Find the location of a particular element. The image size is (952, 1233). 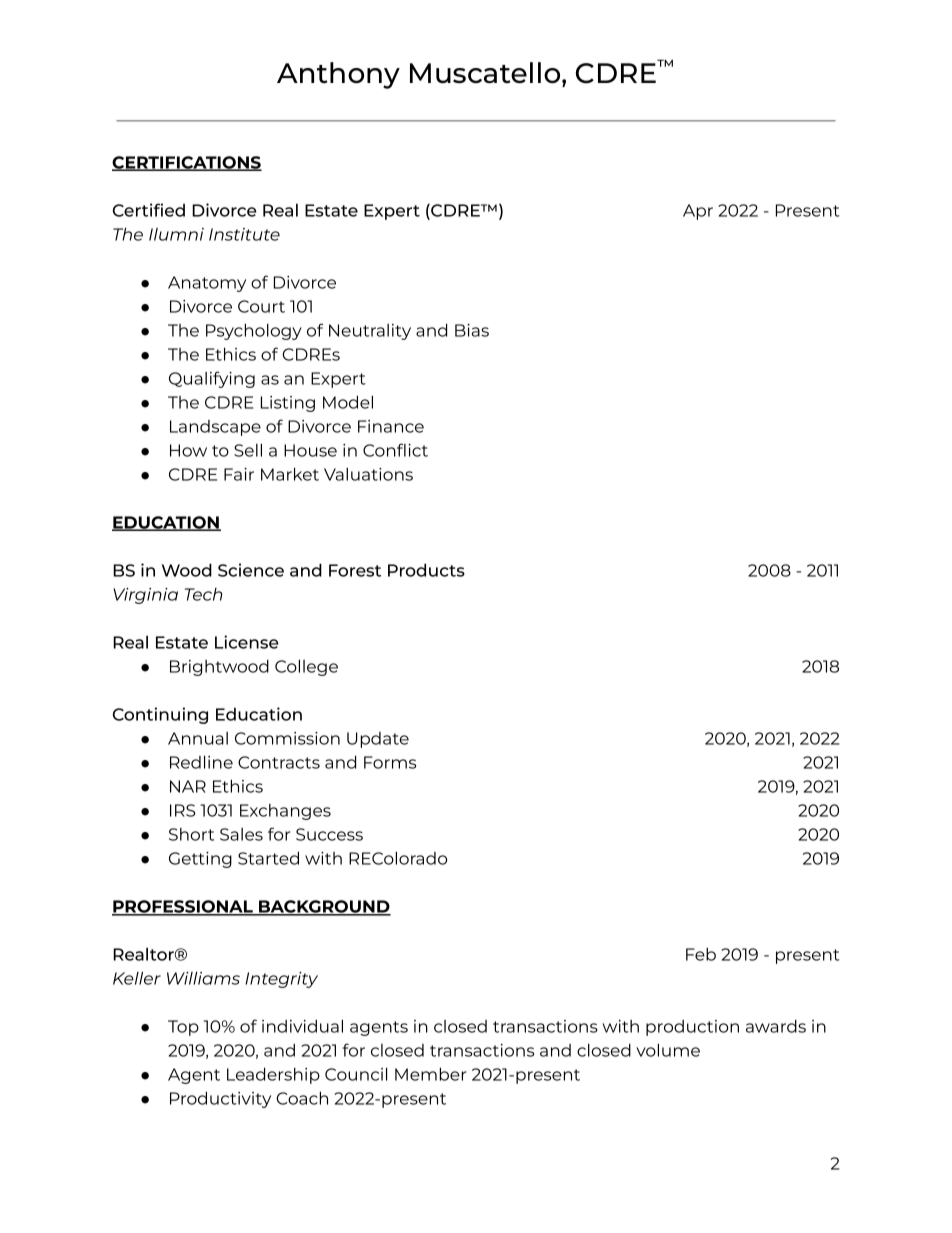

CERTIFICATIONS is located at coordinates (187, 163).
